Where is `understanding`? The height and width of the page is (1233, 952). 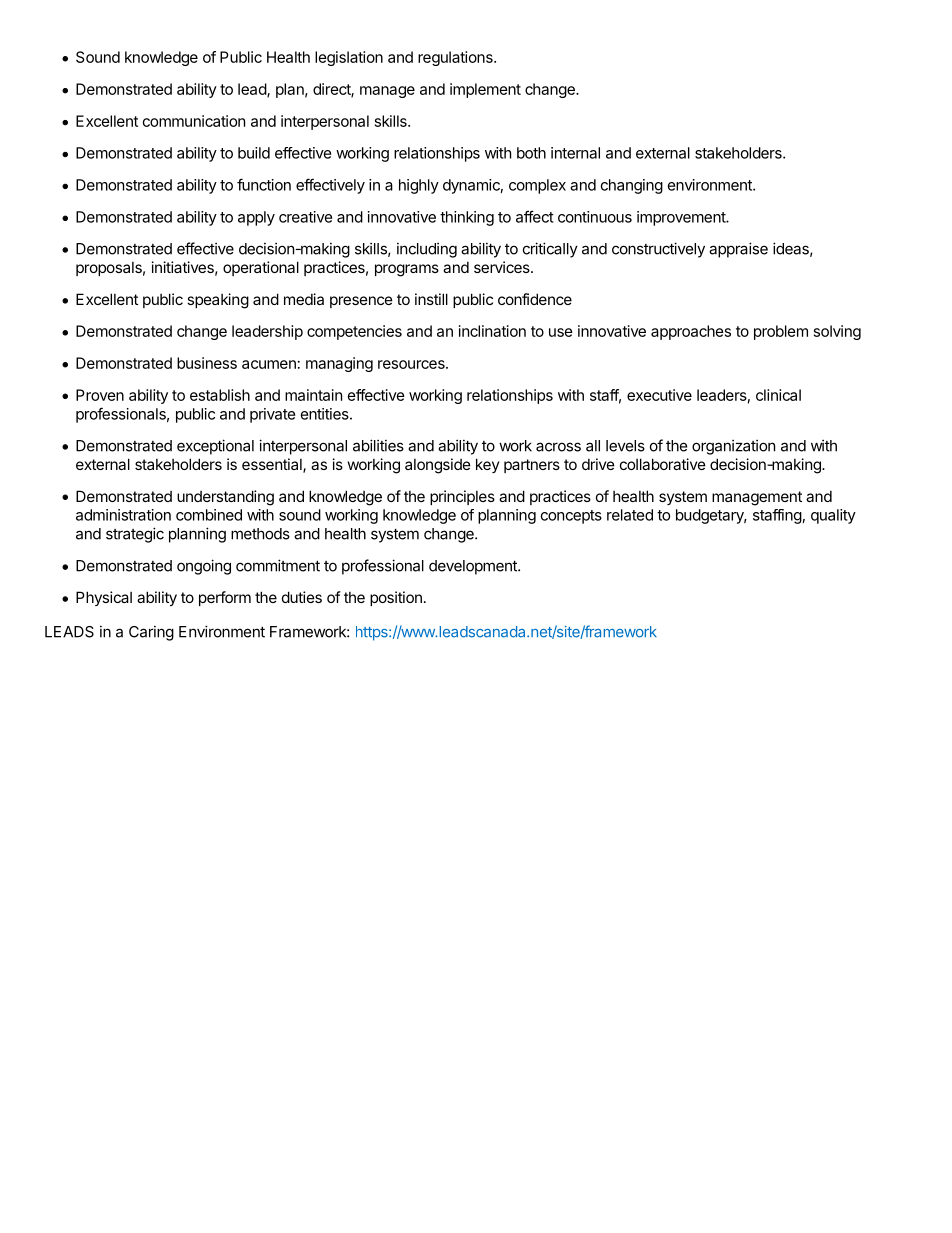 understanding is located at coordinates (225, 498).
